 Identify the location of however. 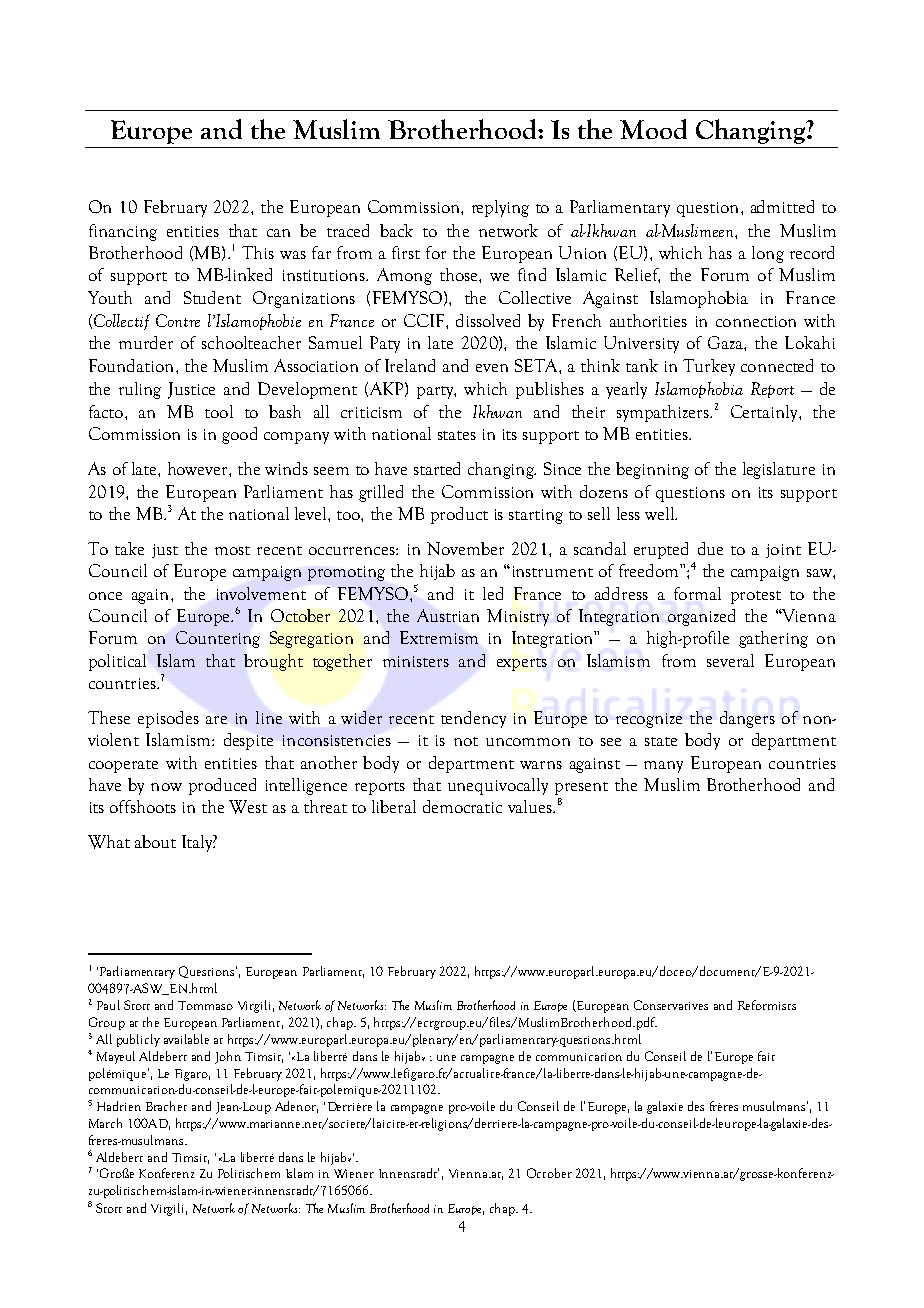
(199, 468).
